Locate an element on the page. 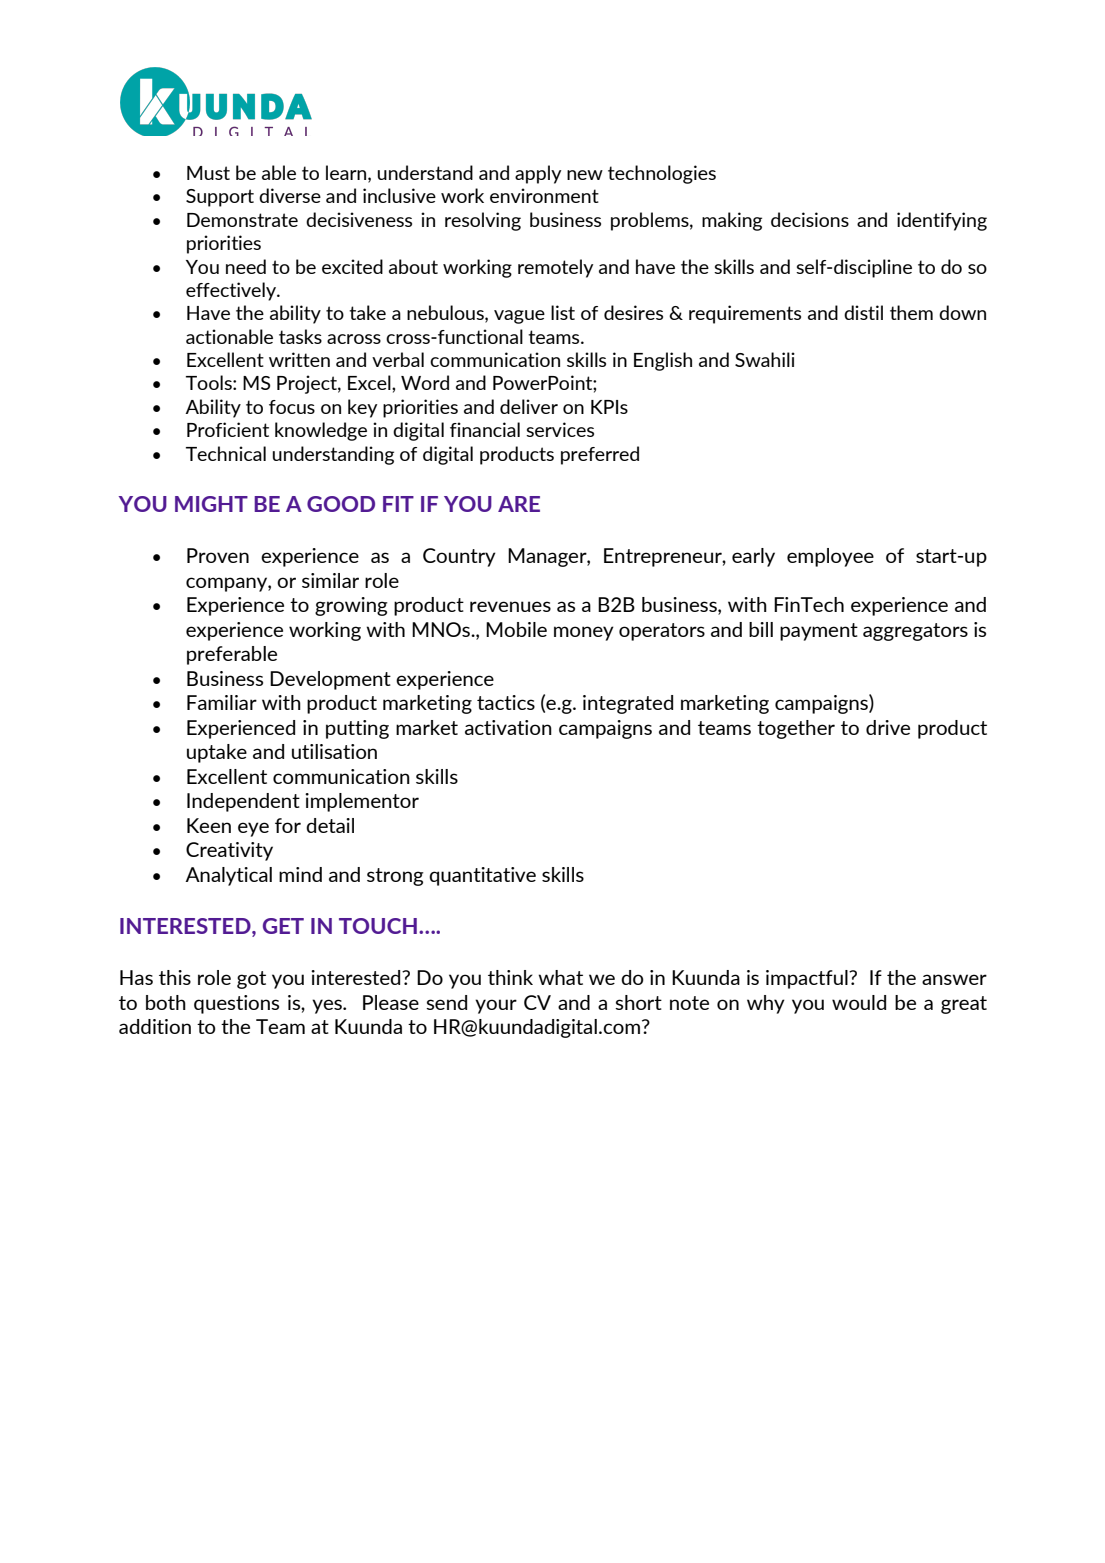 The image size is (1105, 1563). decisions is located at coordinates (810, 219).
